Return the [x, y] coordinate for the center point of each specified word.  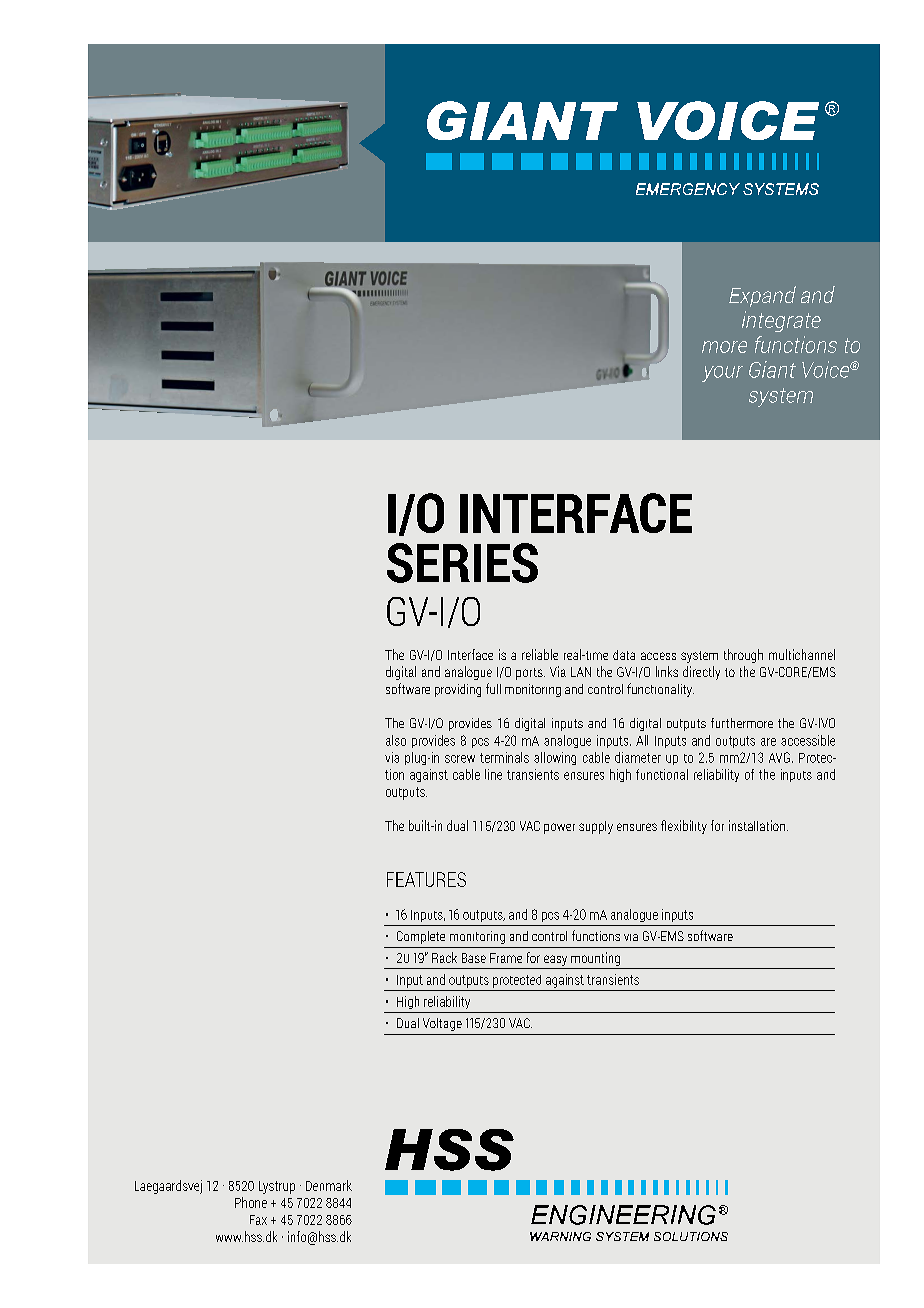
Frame [506, 958]
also [396, 740]
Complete [421, 937]
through [743, 656]
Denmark [329, 1185]
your [722, 374]
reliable [540, 654]
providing [458, 690]
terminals [504, 757]
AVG [779, 757]
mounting [595, 959]
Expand [762, 296]
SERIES [462, 563]
